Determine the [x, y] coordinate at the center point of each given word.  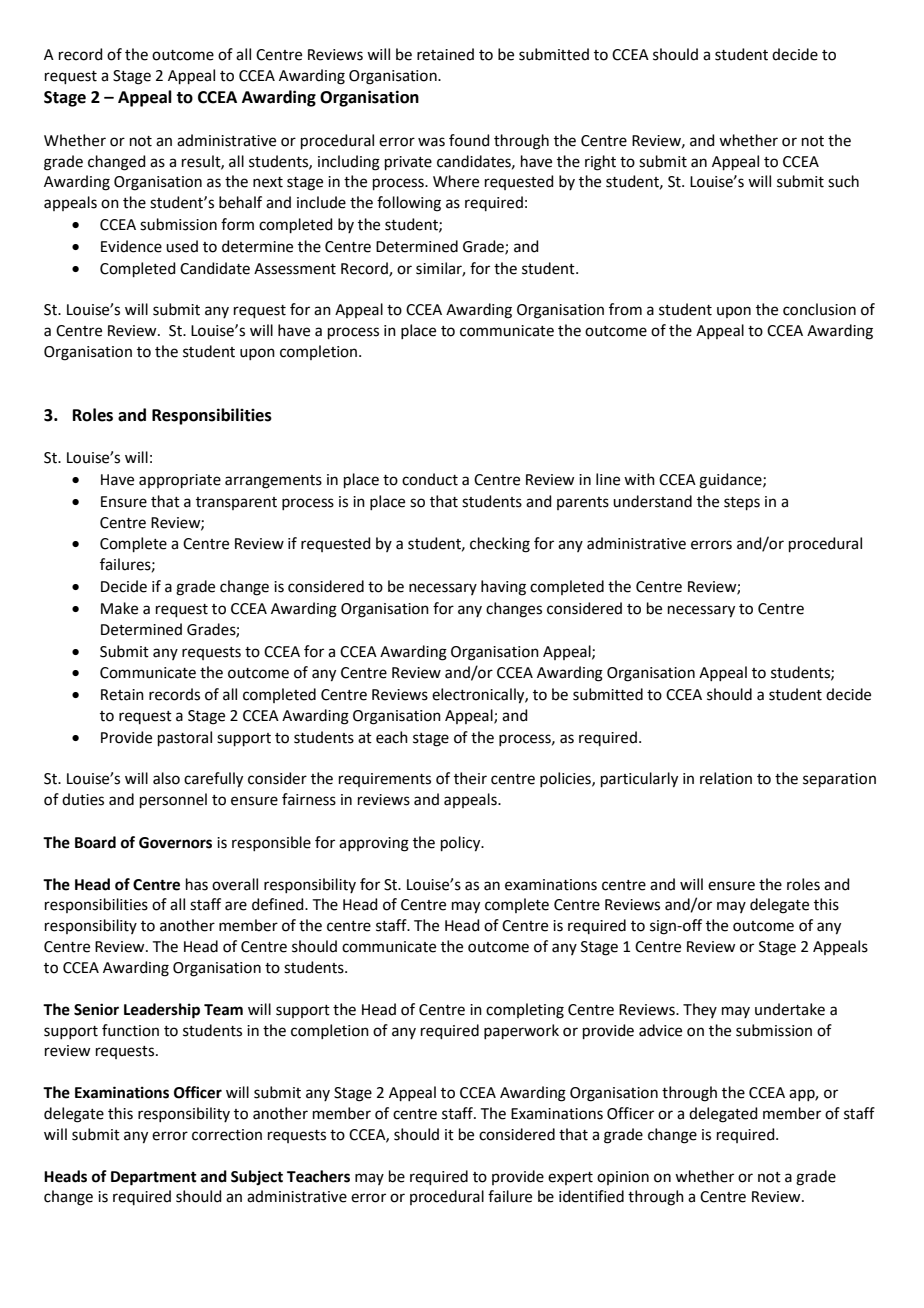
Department [154, 1178]
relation [726, 778]
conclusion [819, 309]
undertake [790, 1009]
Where [456, 181]
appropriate [180, 481]
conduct [430, 479]
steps [742, 503]
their [470, 778]
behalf [240, 202]
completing [525, 1011]
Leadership [162, 1011]
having [503, 588]
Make [119, 608]
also [166, 778]
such [843, 181]
